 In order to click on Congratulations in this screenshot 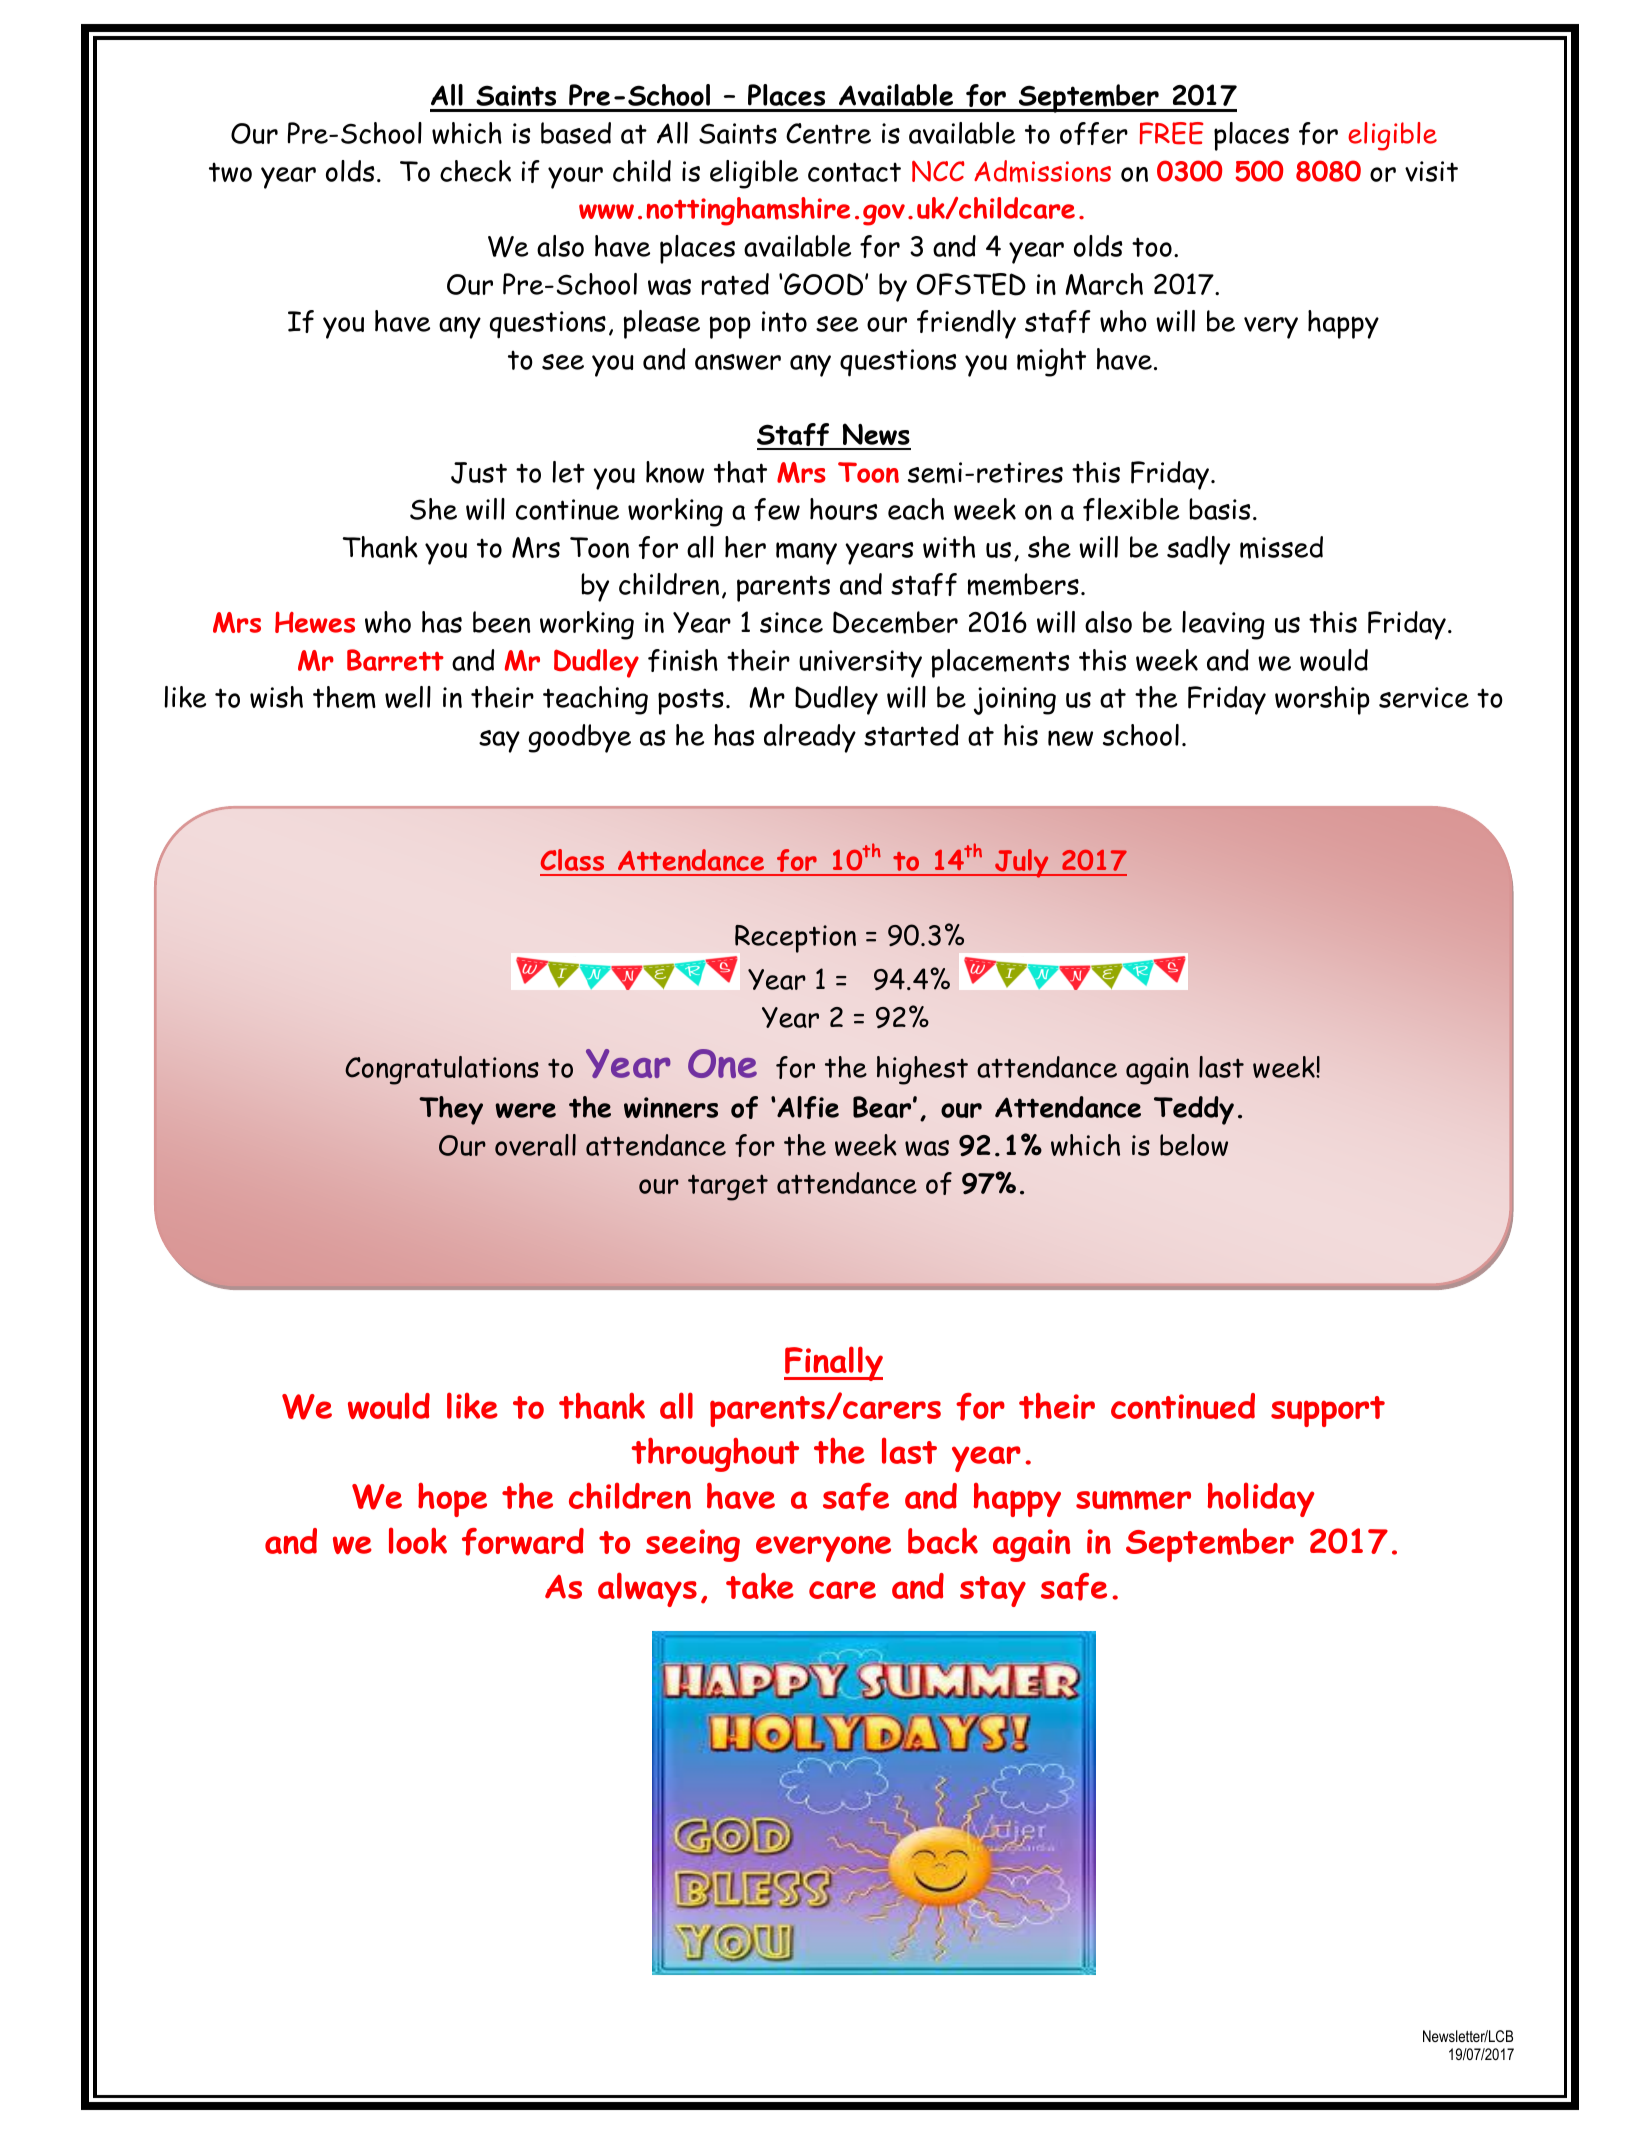, I will do `click(442, 1070)`.
